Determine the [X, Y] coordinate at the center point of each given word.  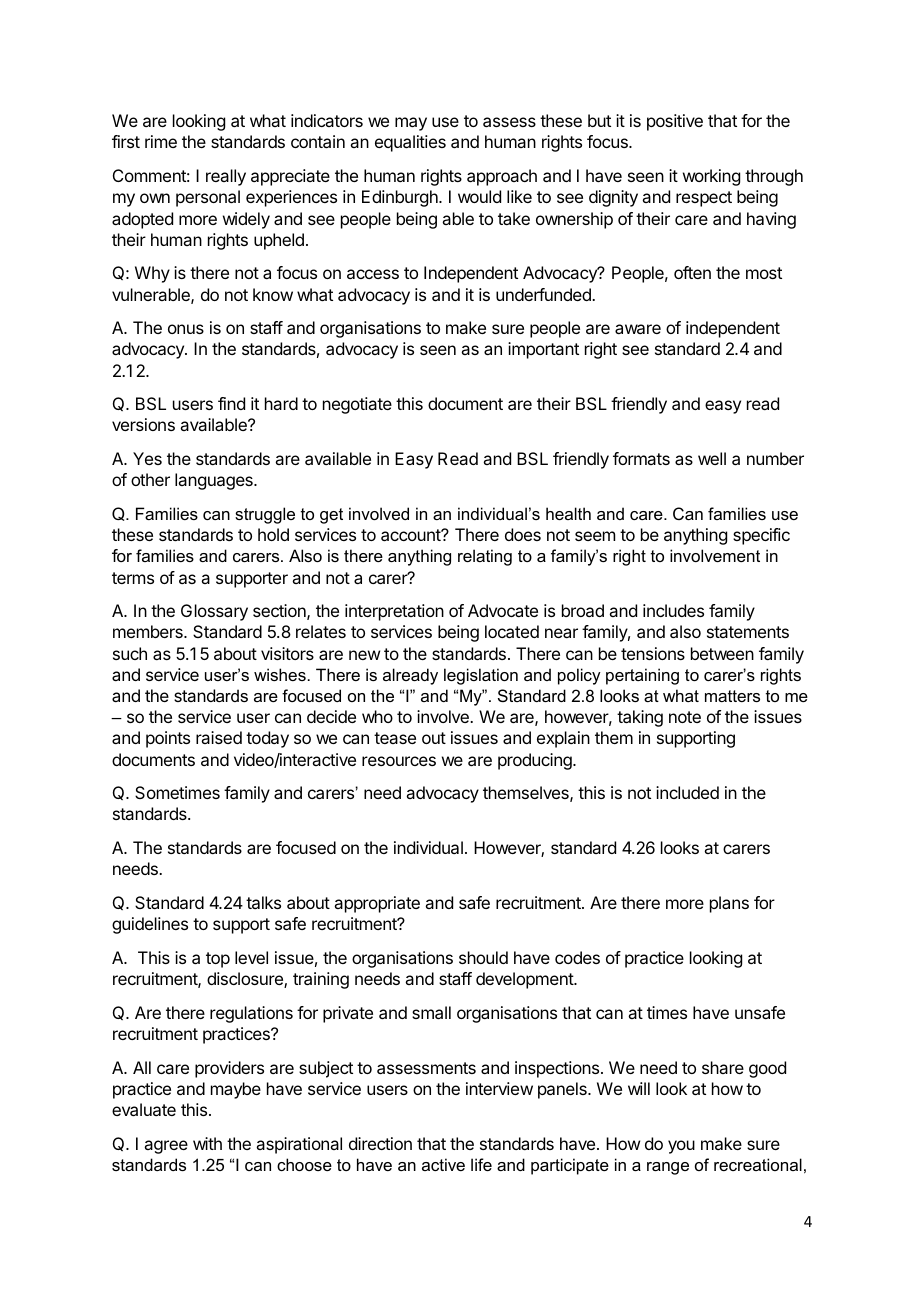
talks [263, 902]
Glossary [214, 612]
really [226, 177]
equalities [410, 143]
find [231, 403]
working [711, 177]
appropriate [377, 904]
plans [729, 904]
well [712, 458]
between [722, 653]
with [207, 1143]
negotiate [357, 405]
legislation [481, 676]
